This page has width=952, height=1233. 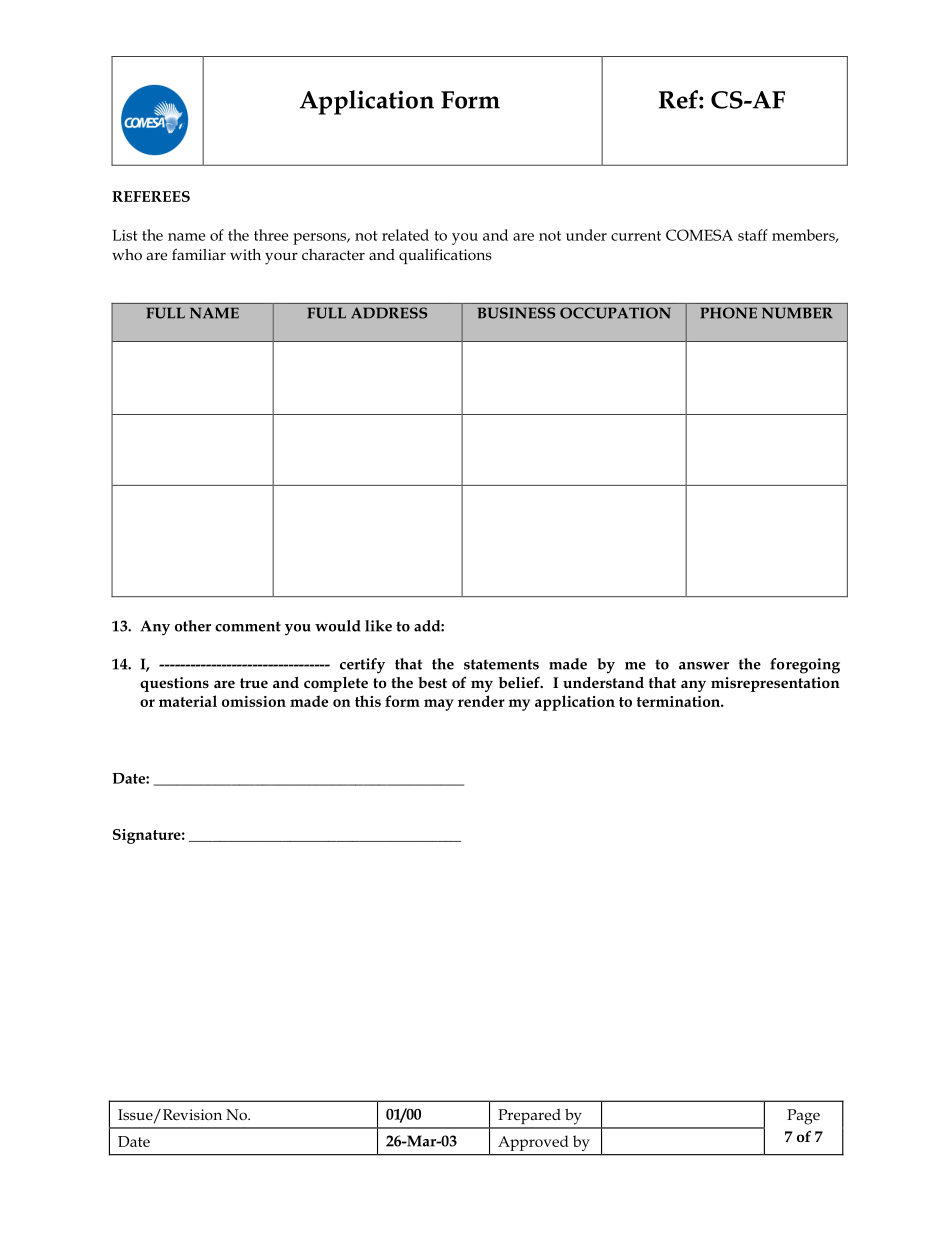 What do you see at coordinates (516, 313) in the page?
I see `BUSINESS` at bounding box center [516, 313].
